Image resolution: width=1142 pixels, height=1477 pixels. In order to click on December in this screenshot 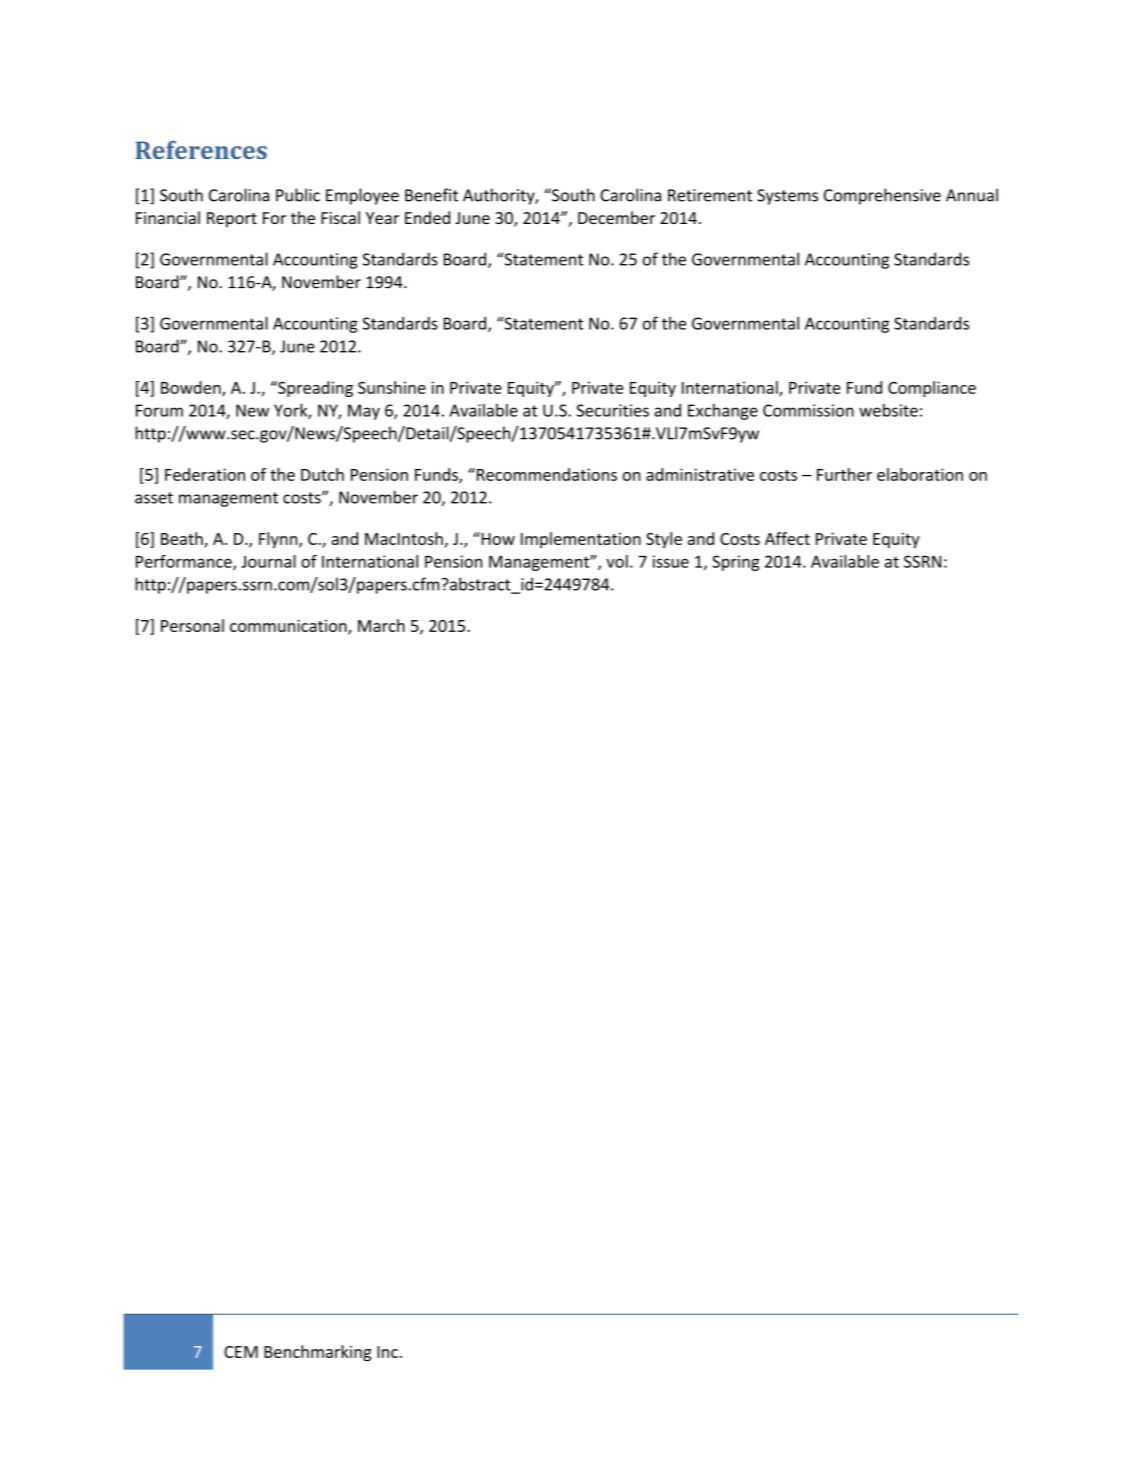, I will do `click(616, 217)`.
